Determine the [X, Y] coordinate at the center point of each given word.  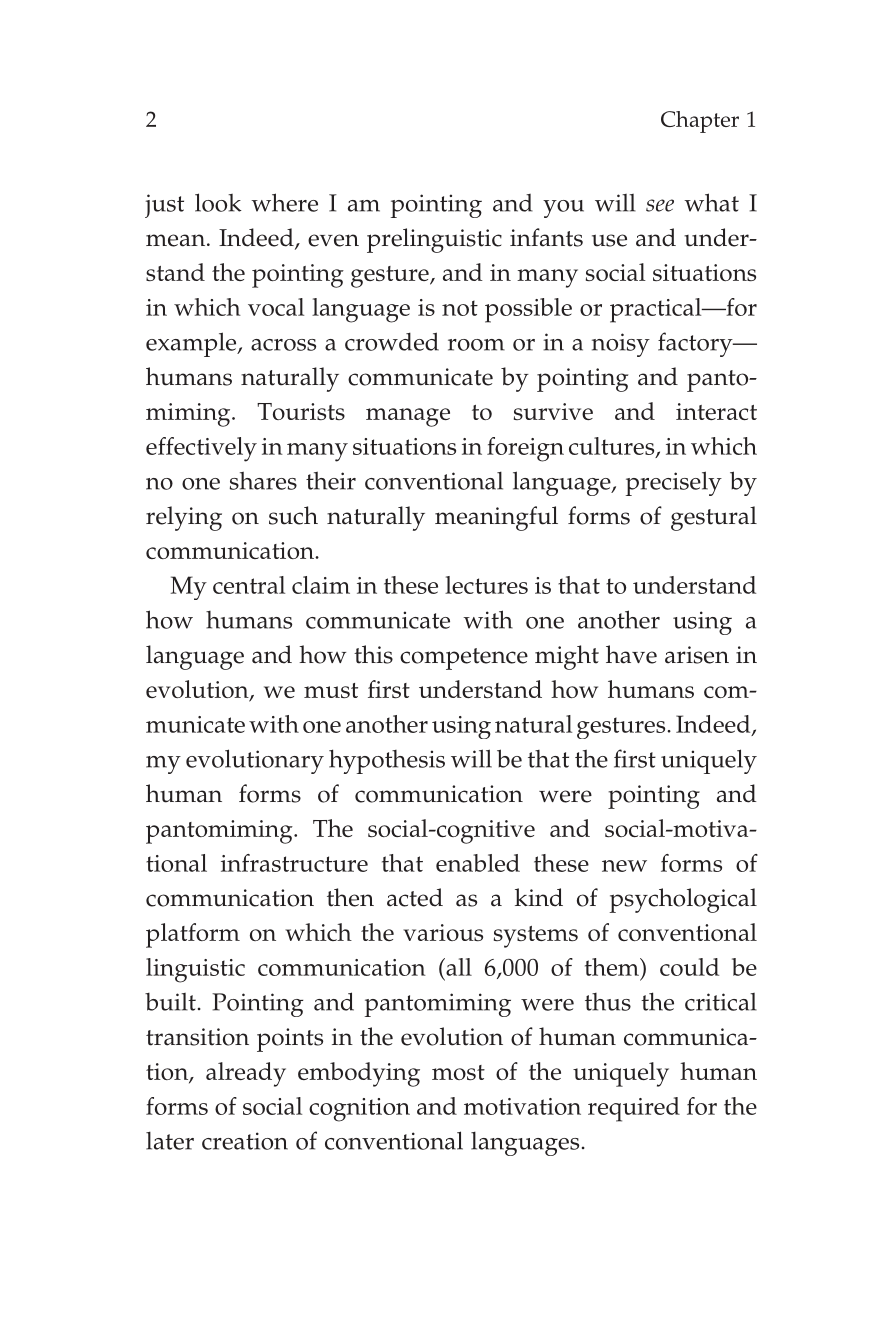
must [331, 690]
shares [263, 480]
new [624, 866]
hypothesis [387, 761]
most [458, 1072]
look [218, 202]
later [170, 1140]
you [563, 209]
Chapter [700, 122]
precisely [674, 483]
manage [408, 417]
